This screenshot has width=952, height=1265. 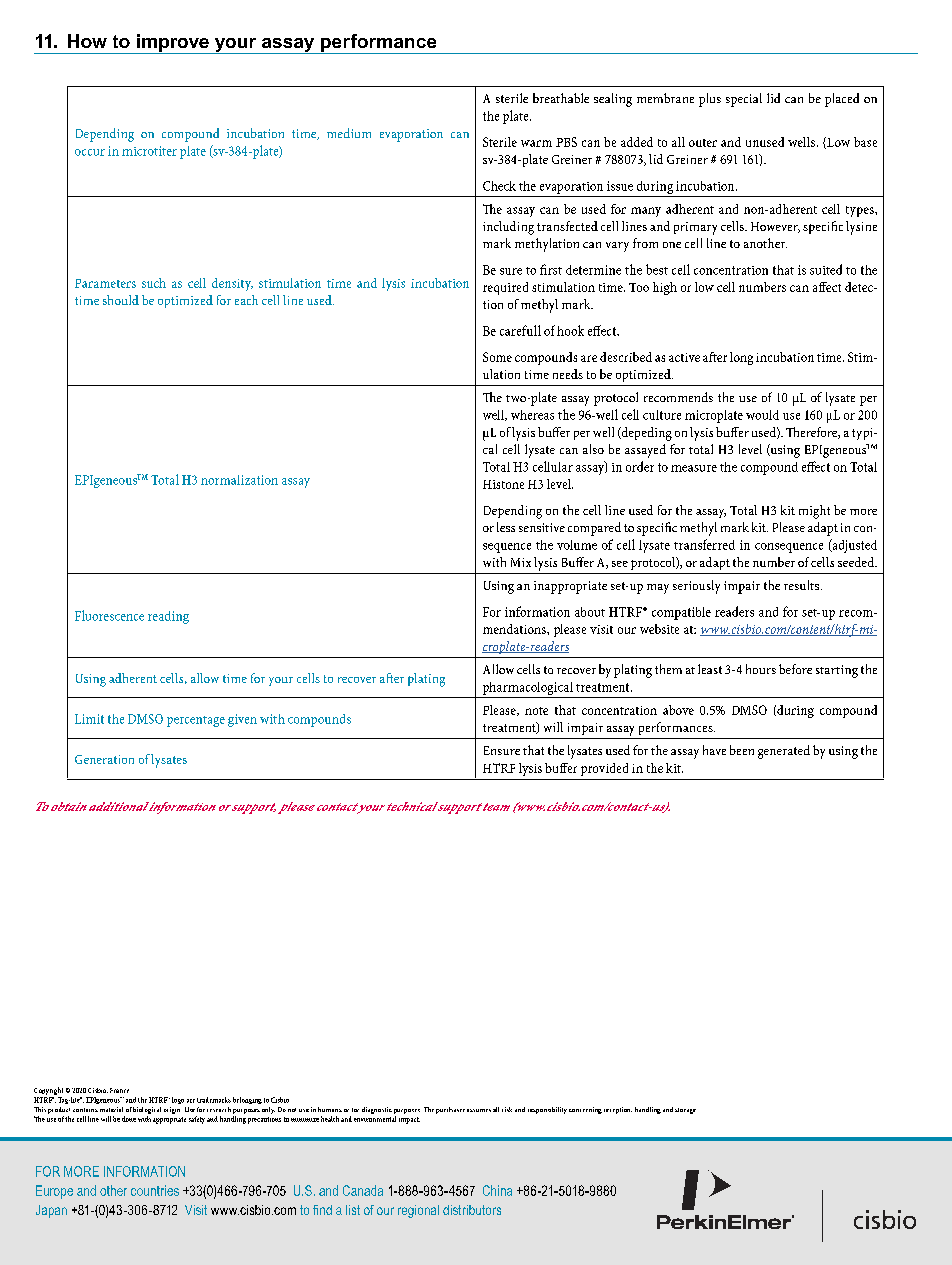 What do you see at coordinates (744, 100) in the screenshot?
I see `special` at bounding box center [744, 100].
